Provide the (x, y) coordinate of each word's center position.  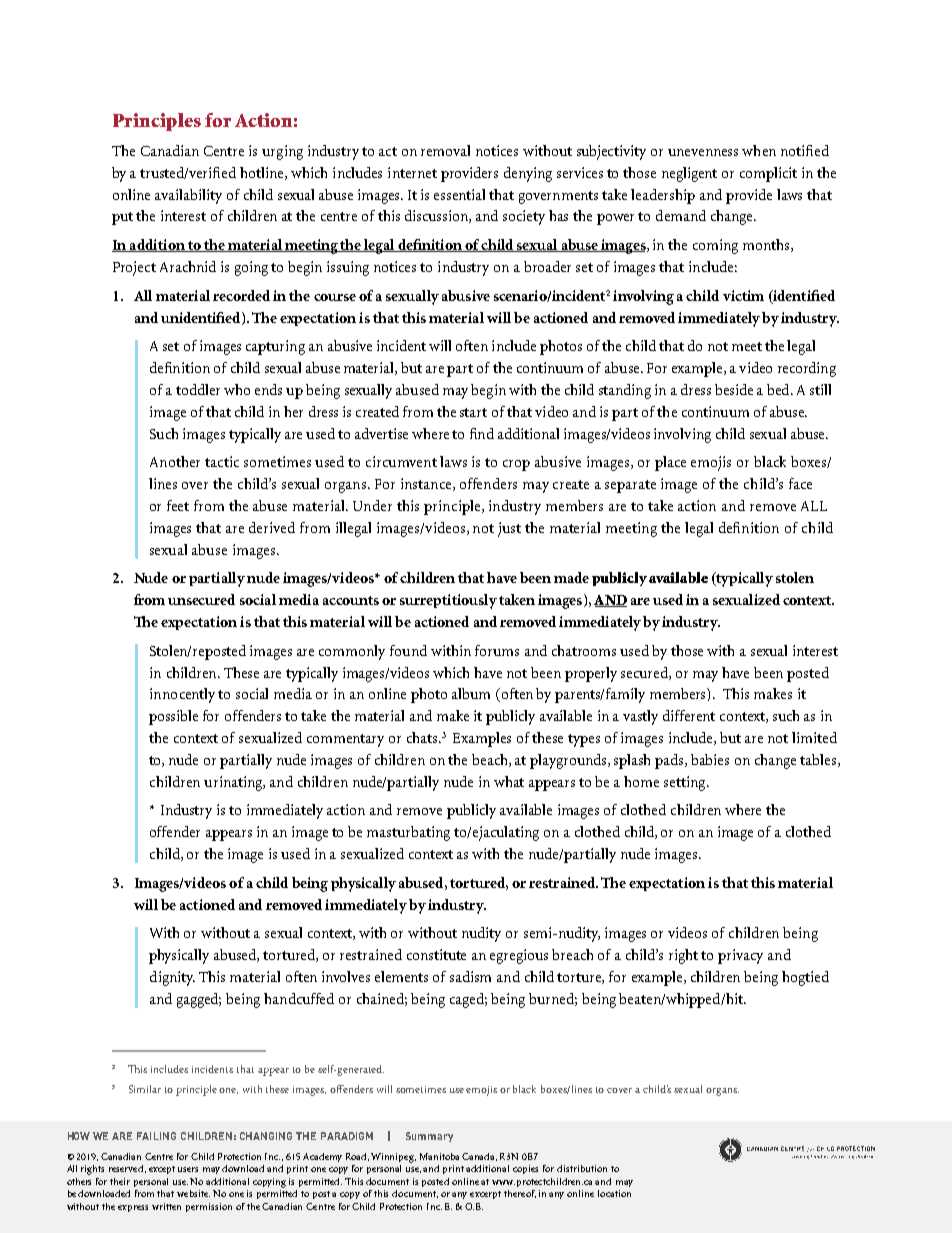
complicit (768, 174)
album (471, 693)
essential (459, 194)
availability (188, 196)
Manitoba (439, 1156)
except (162, 1170)
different (689, 715)
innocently (182, 695)
